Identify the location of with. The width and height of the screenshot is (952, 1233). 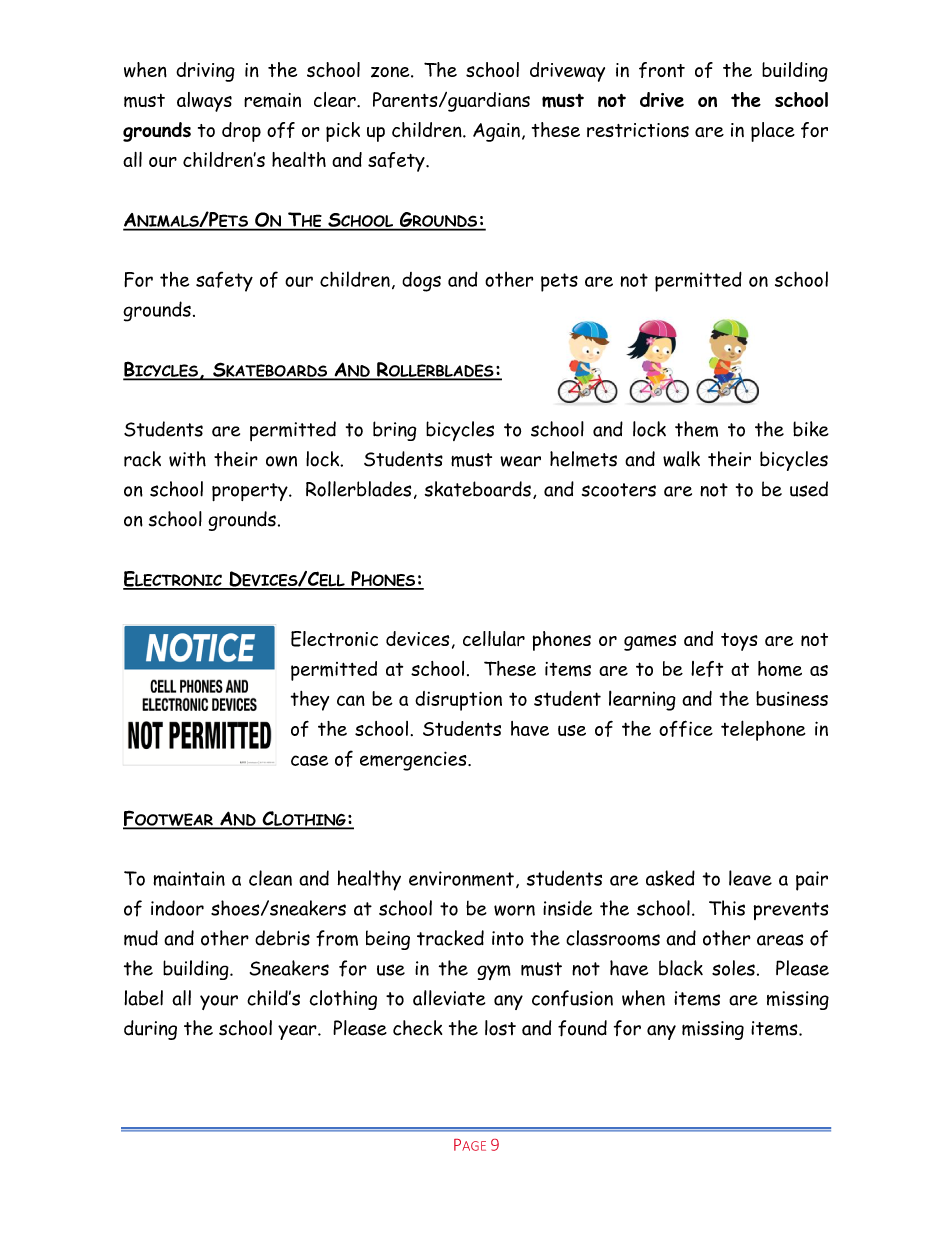
(187, 459).
